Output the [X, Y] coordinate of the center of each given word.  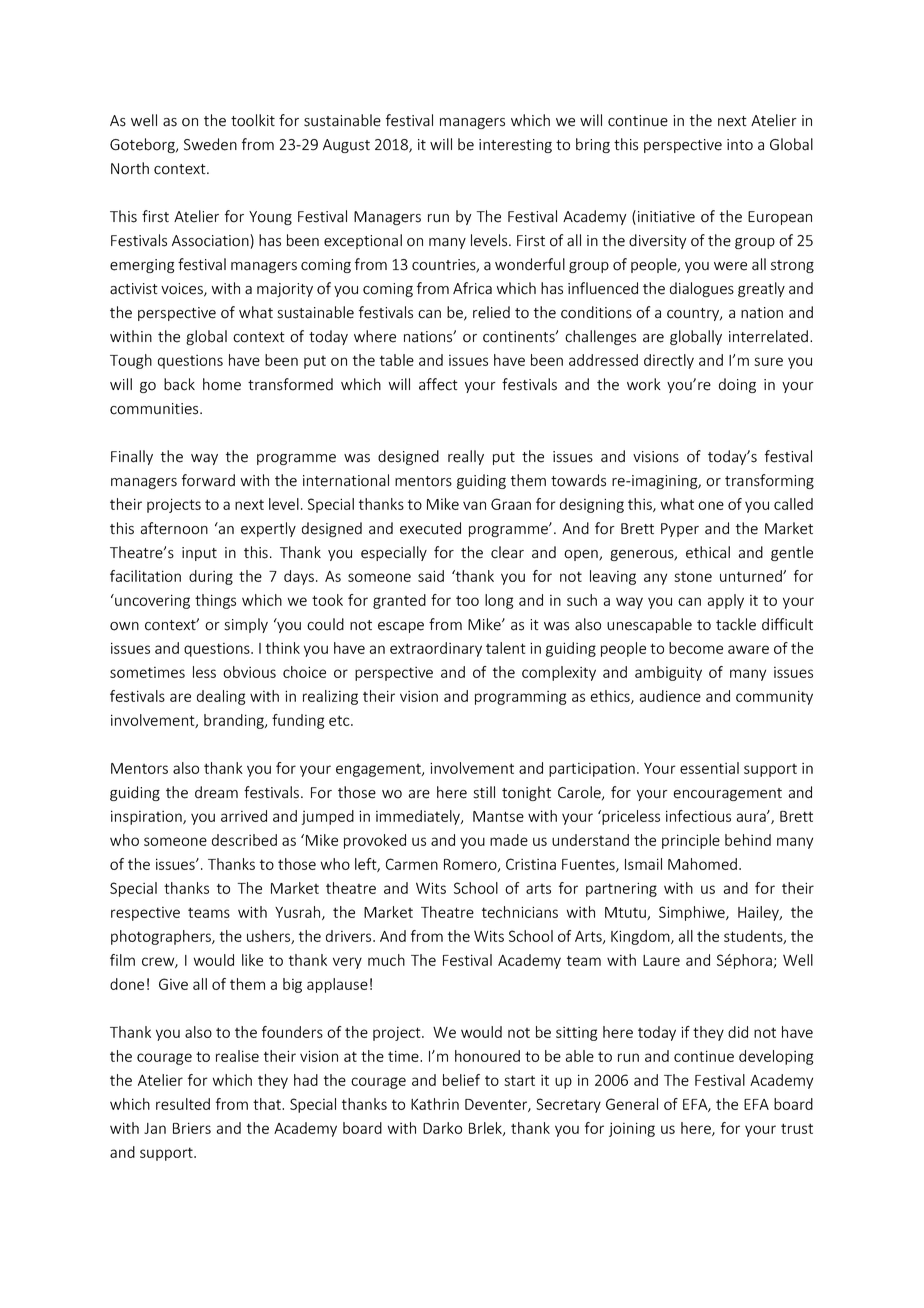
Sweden [210, 144]
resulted [183, 1104]
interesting [515, 146]
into [740, 145]
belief [461, 1080]
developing [776, 1057]
